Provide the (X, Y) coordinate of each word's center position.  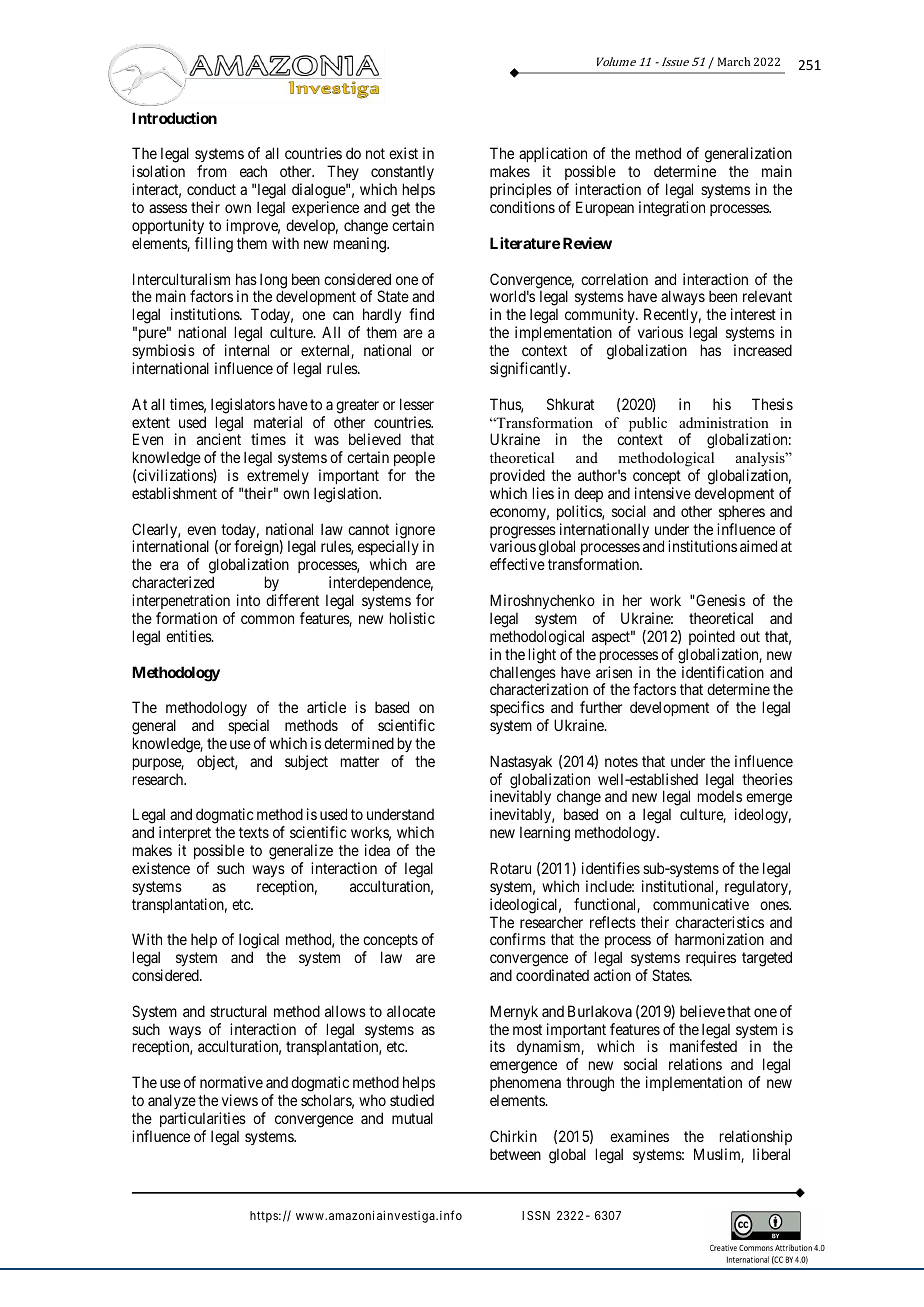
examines (639, 1136)
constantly (402, 174)
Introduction (174, 118)
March (734, 61)
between (515, 1154)
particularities (203, 1119)
